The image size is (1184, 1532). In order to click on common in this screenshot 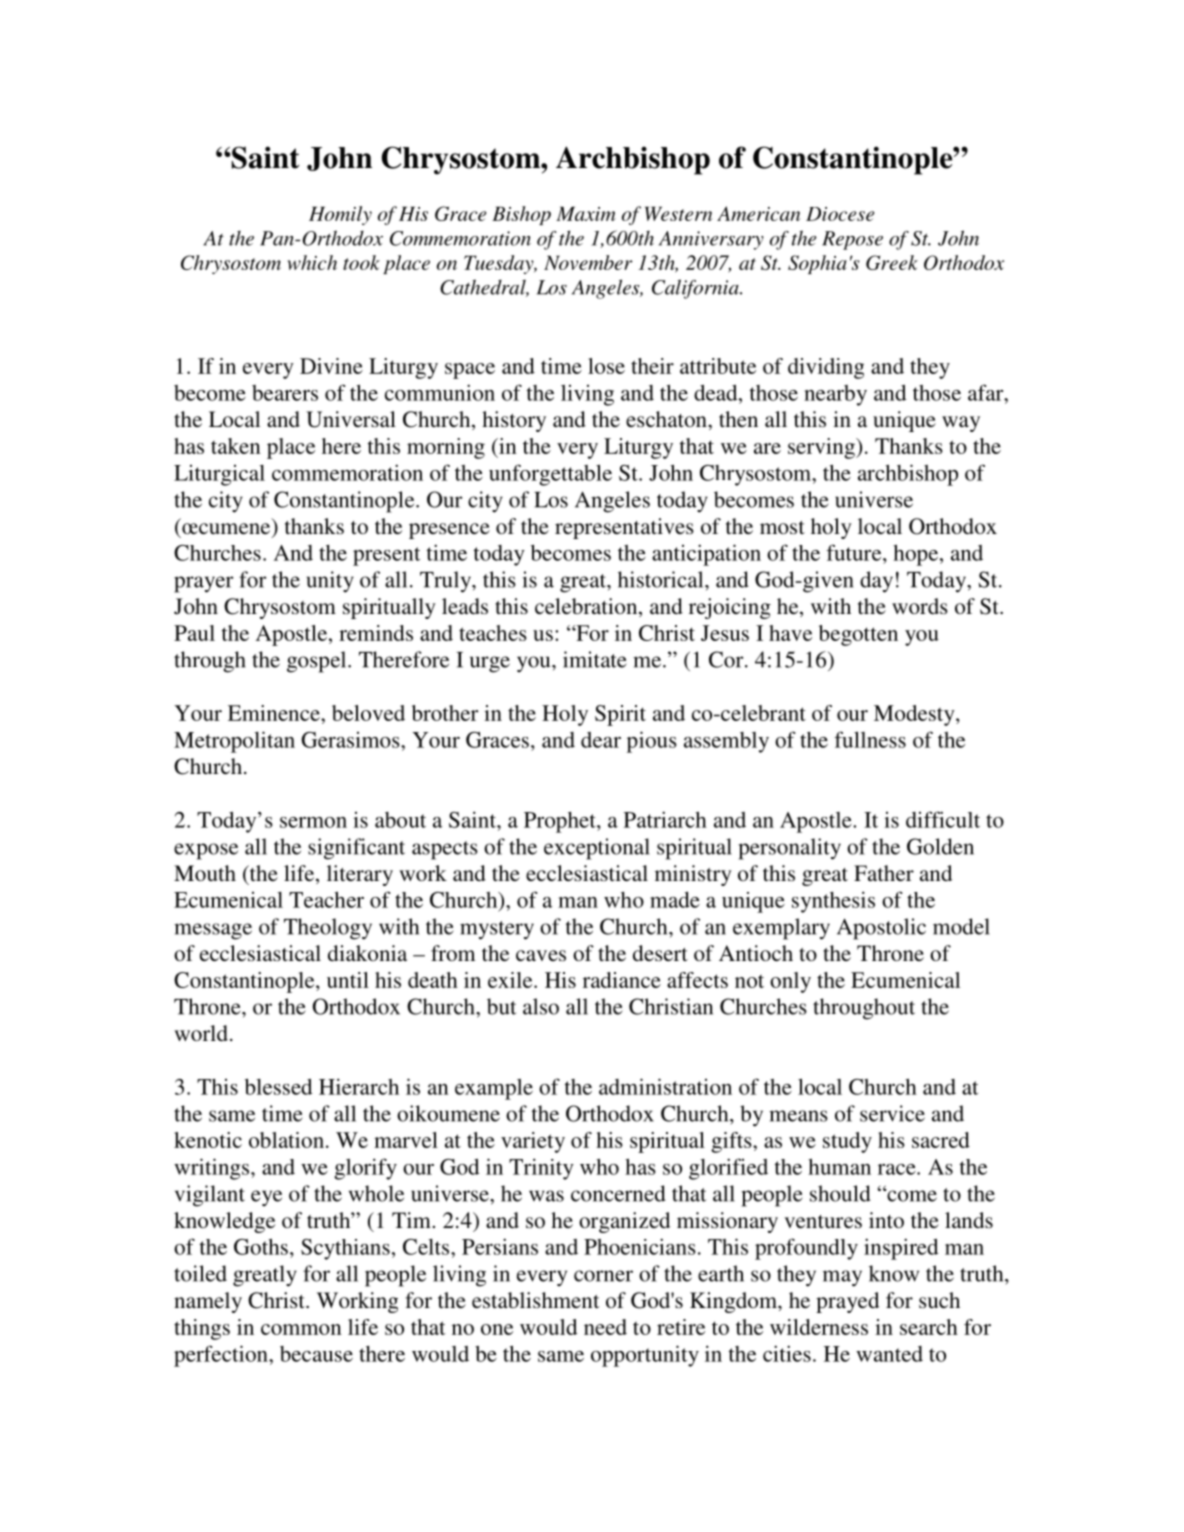, I will do `click(301, 1329)`.
